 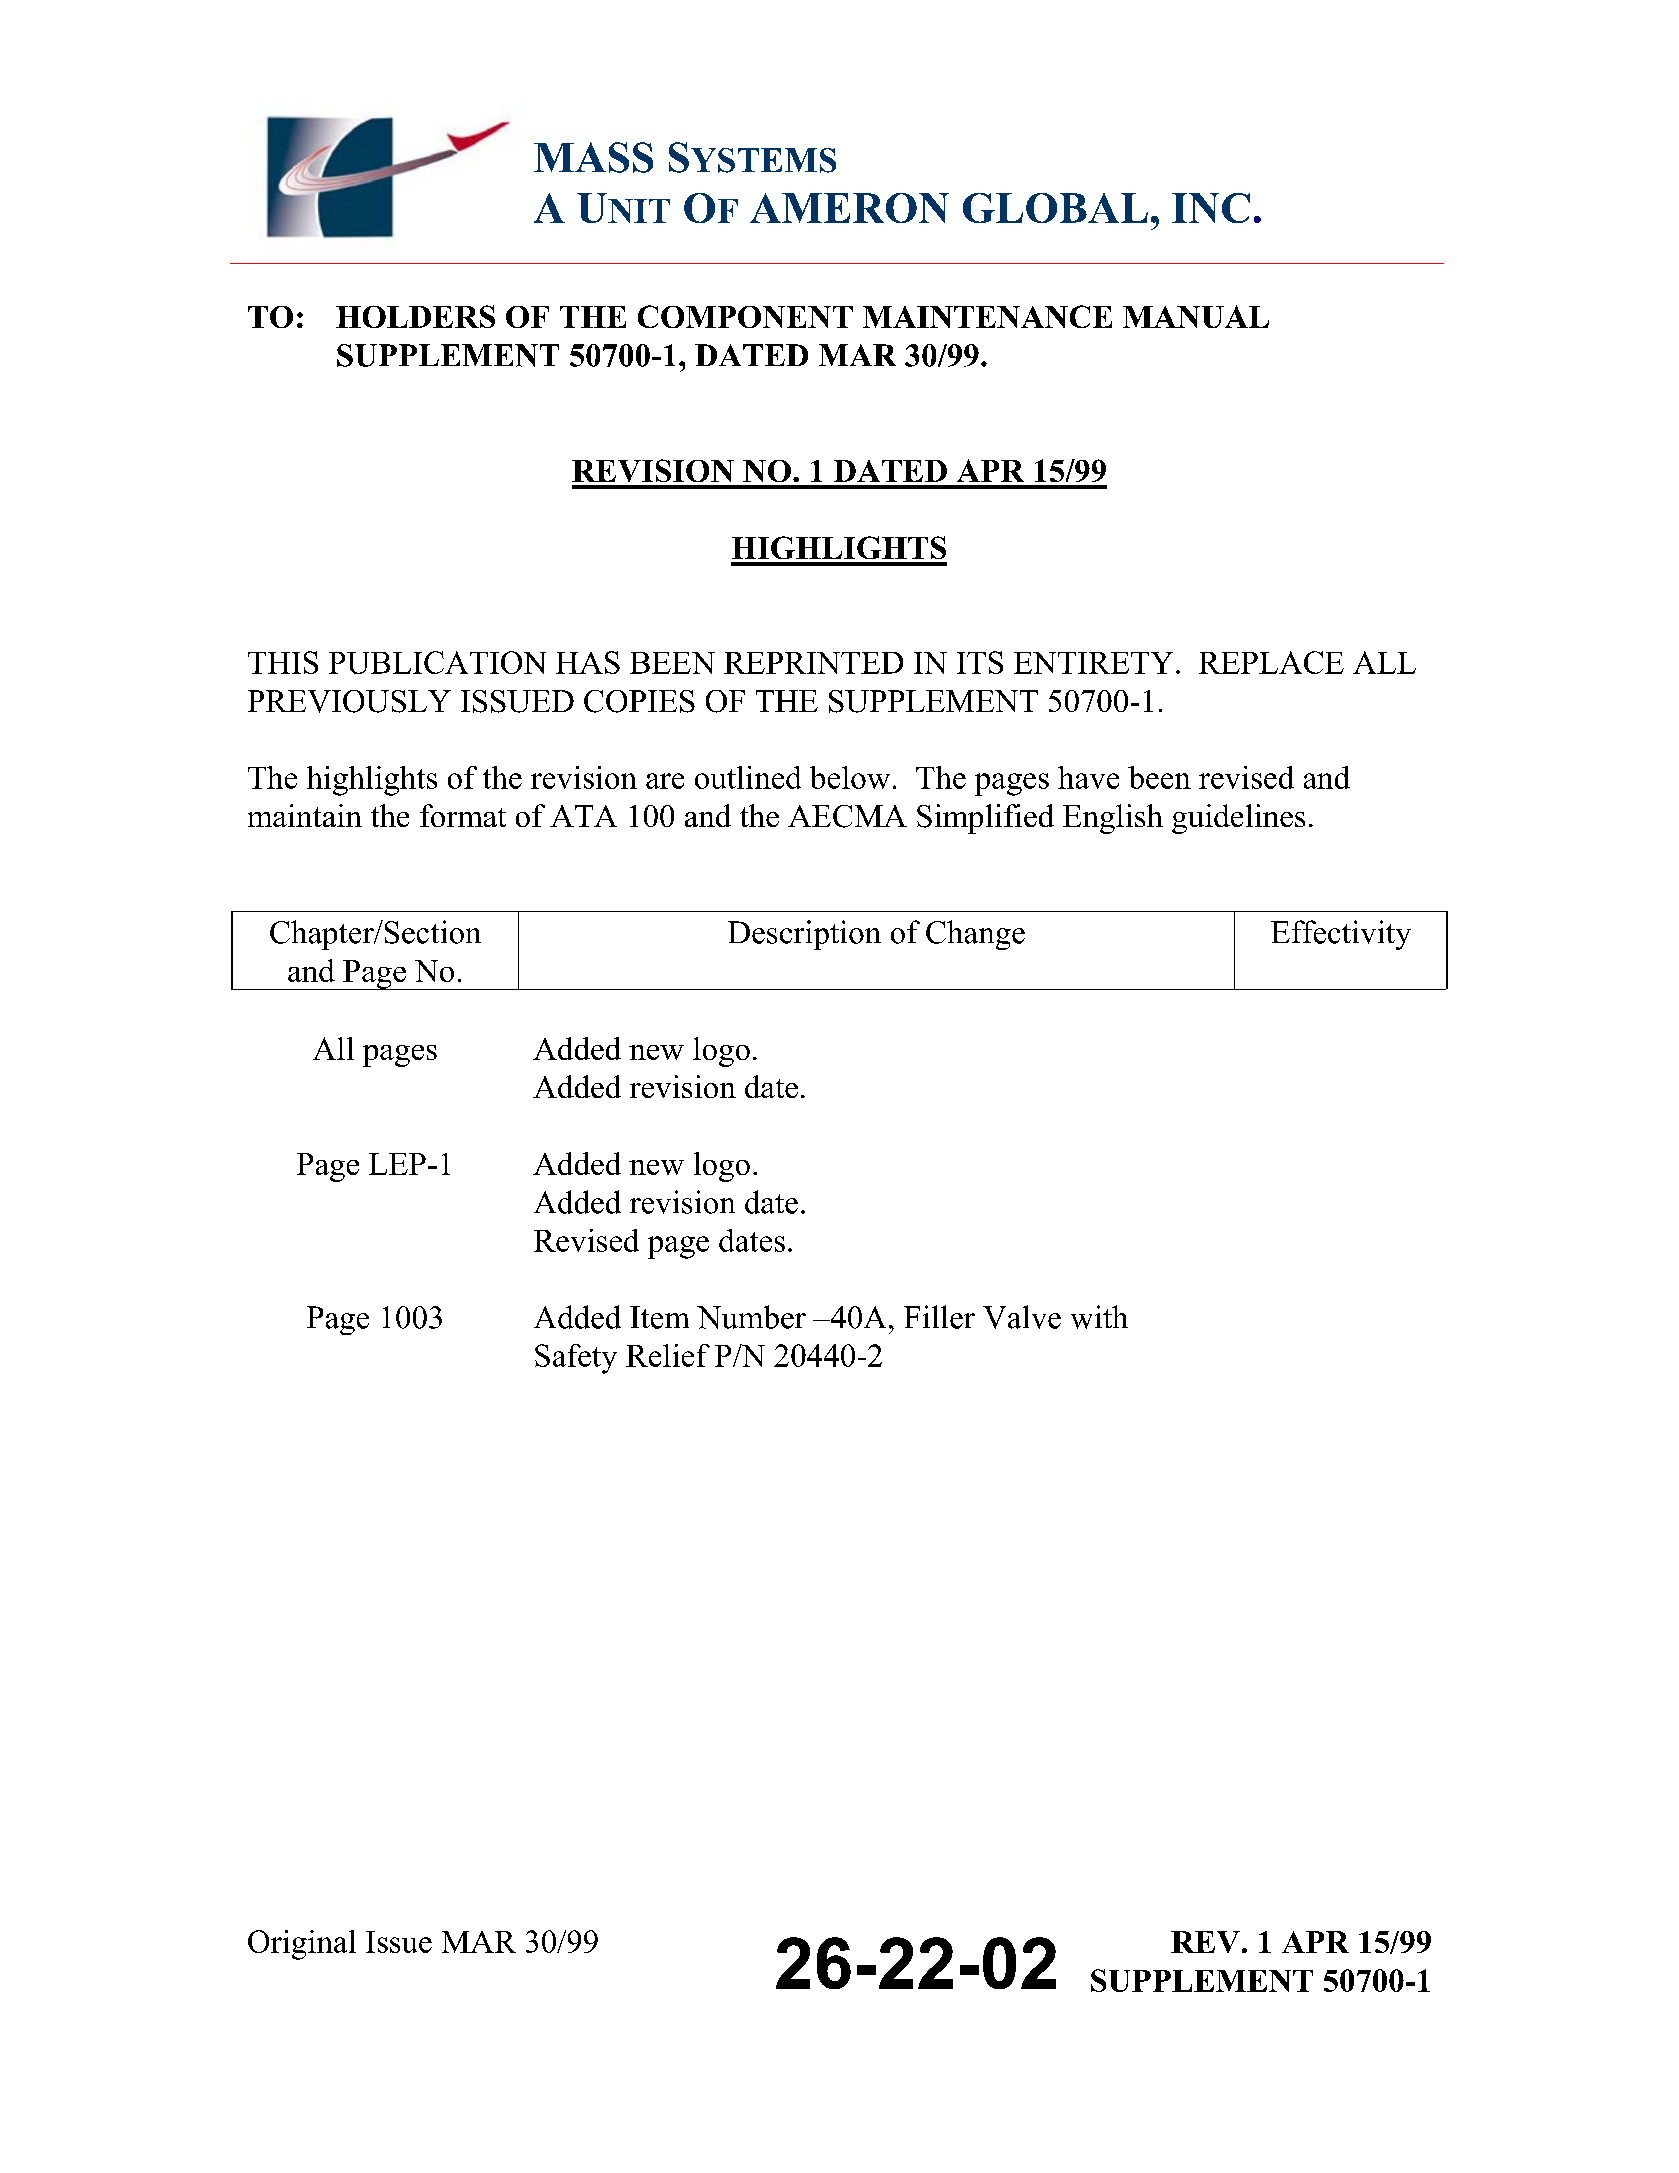 What do you see at coordinates (437, 662) in the document?
I see `PUBLICATION` at bounding box center [437, 662].
